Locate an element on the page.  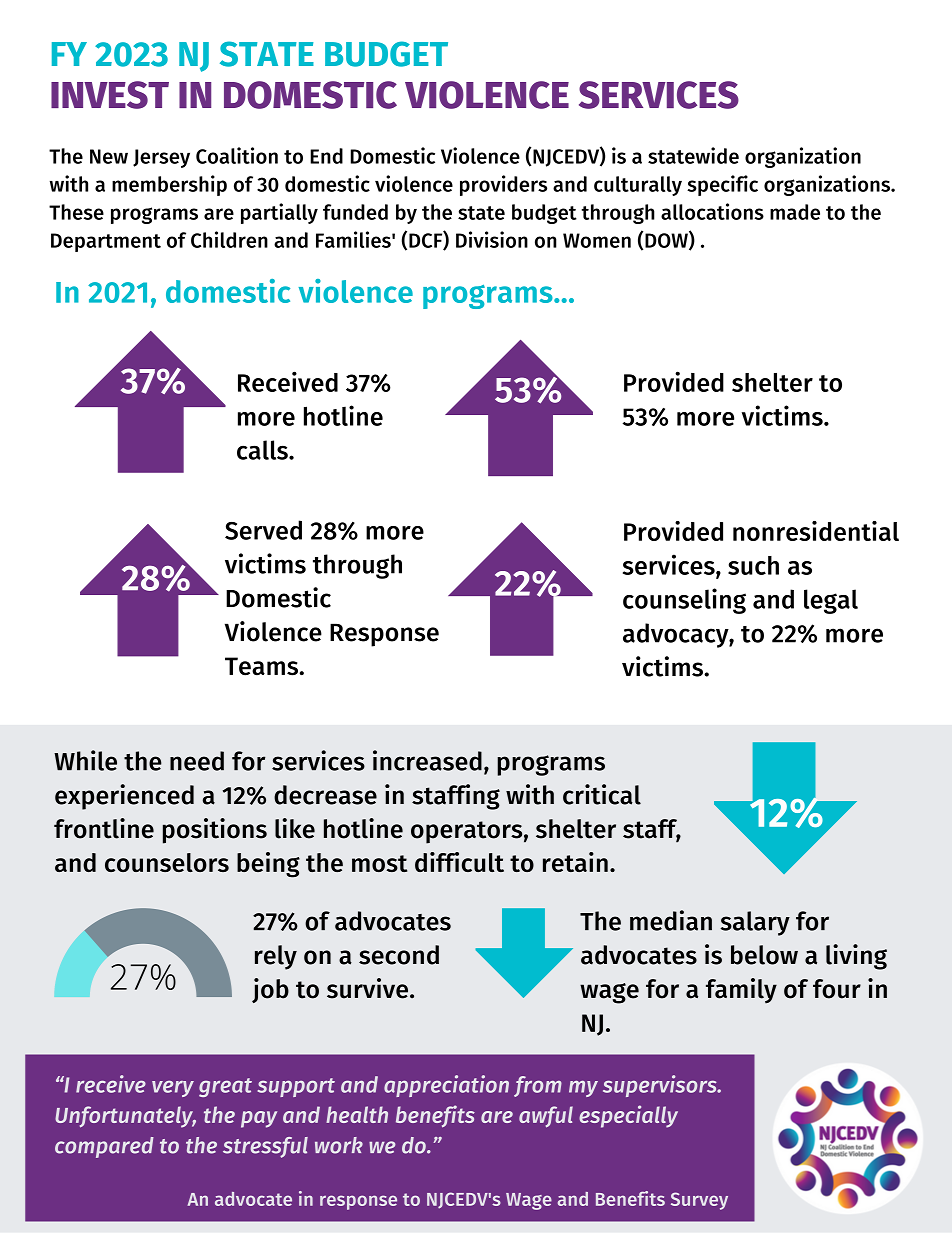
awful is located at coordinates (546, 1117).
